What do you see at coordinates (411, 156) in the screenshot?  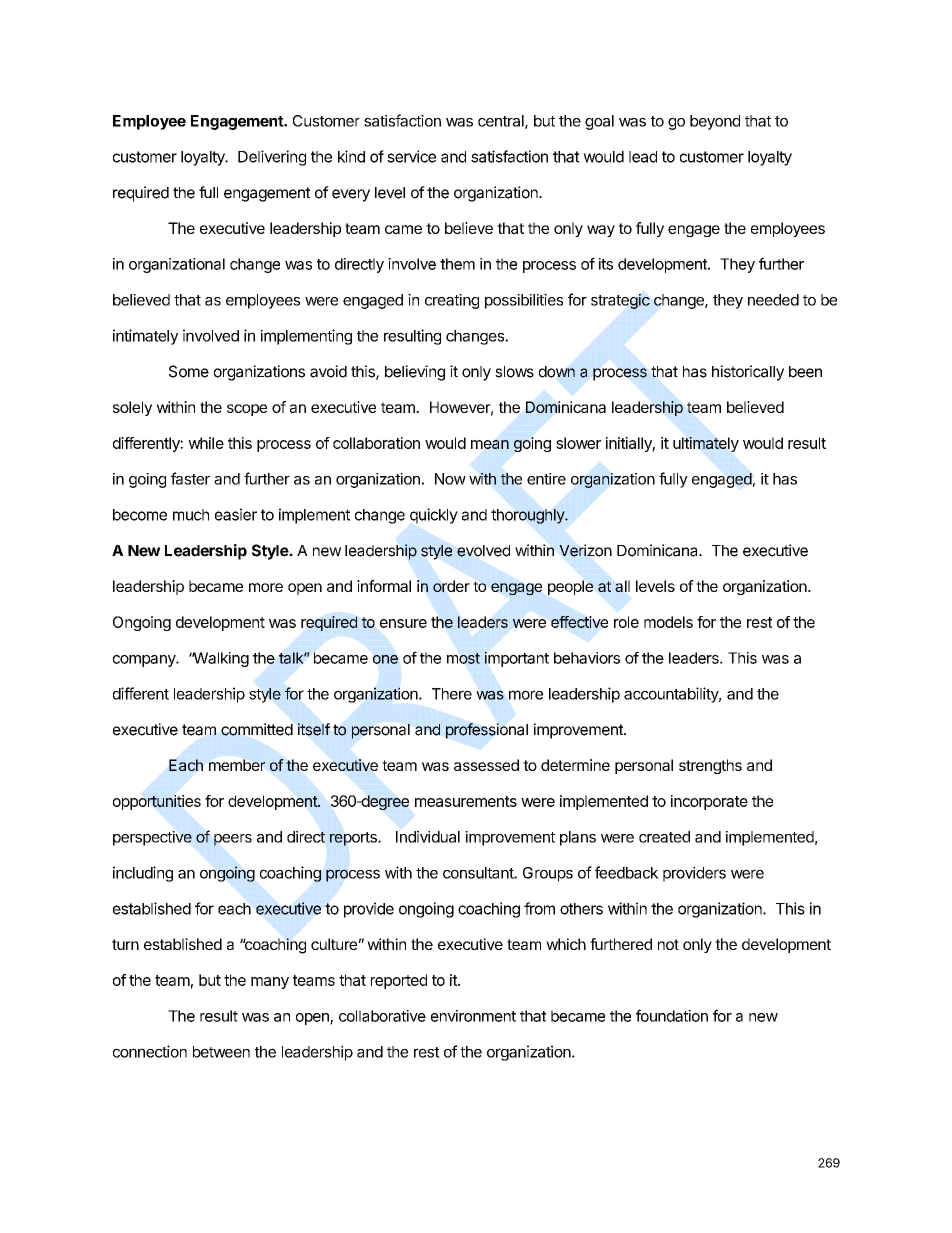 I see `service` at bounding box center [411, 156].
